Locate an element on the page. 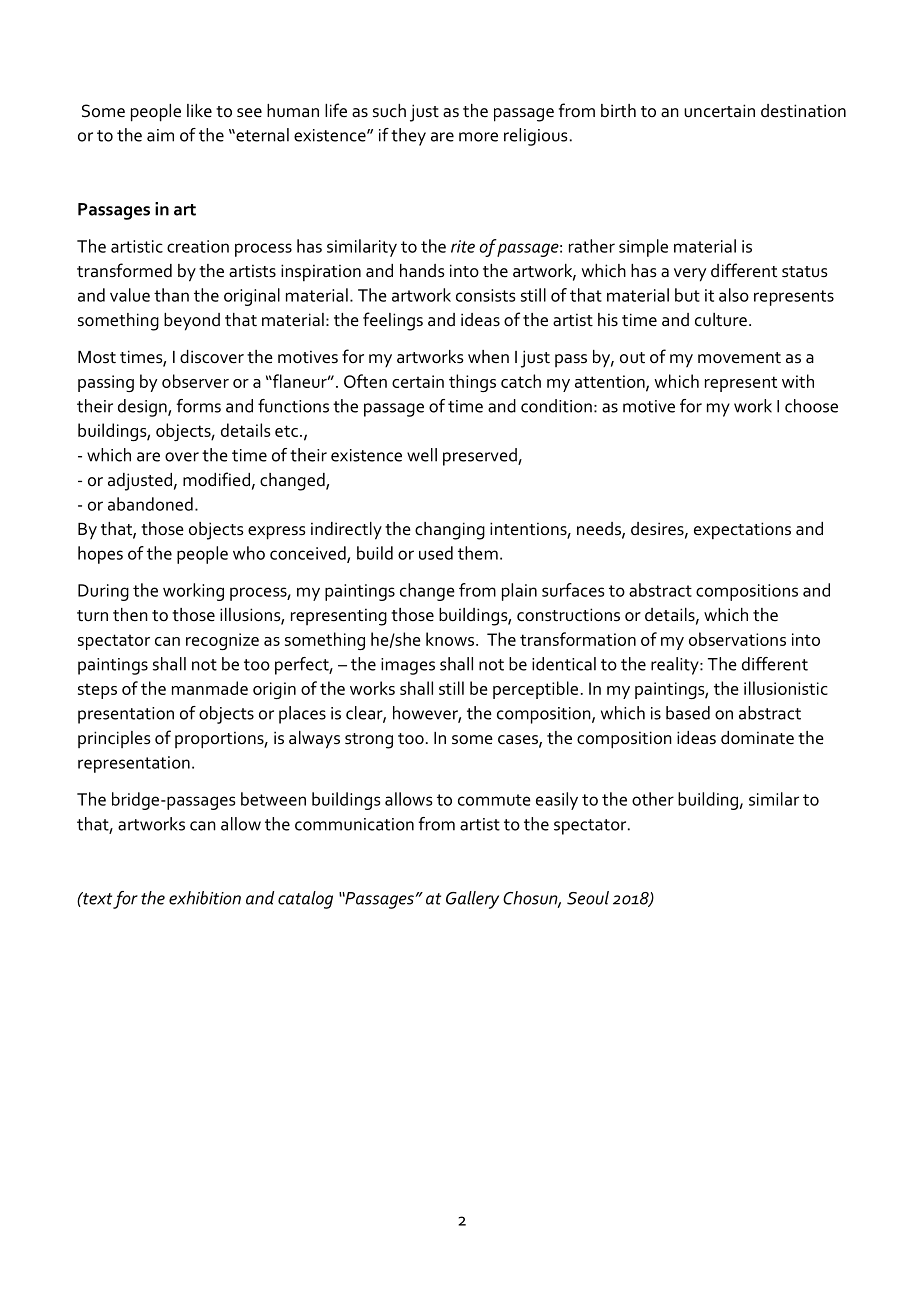  aim is located at coordinates (160, 135).
